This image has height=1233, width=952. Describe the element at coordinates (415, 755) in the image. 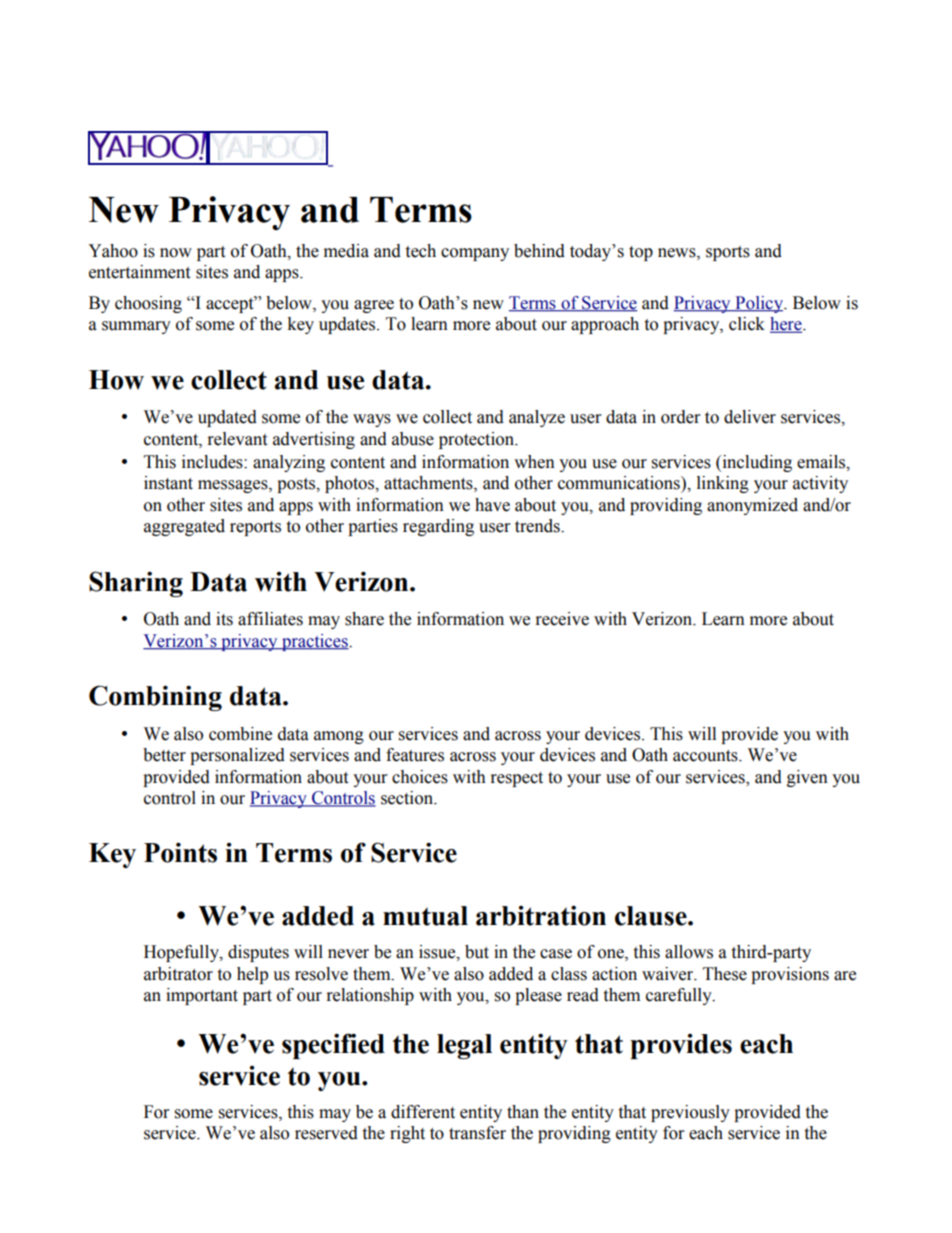

I see `features` at that location.
